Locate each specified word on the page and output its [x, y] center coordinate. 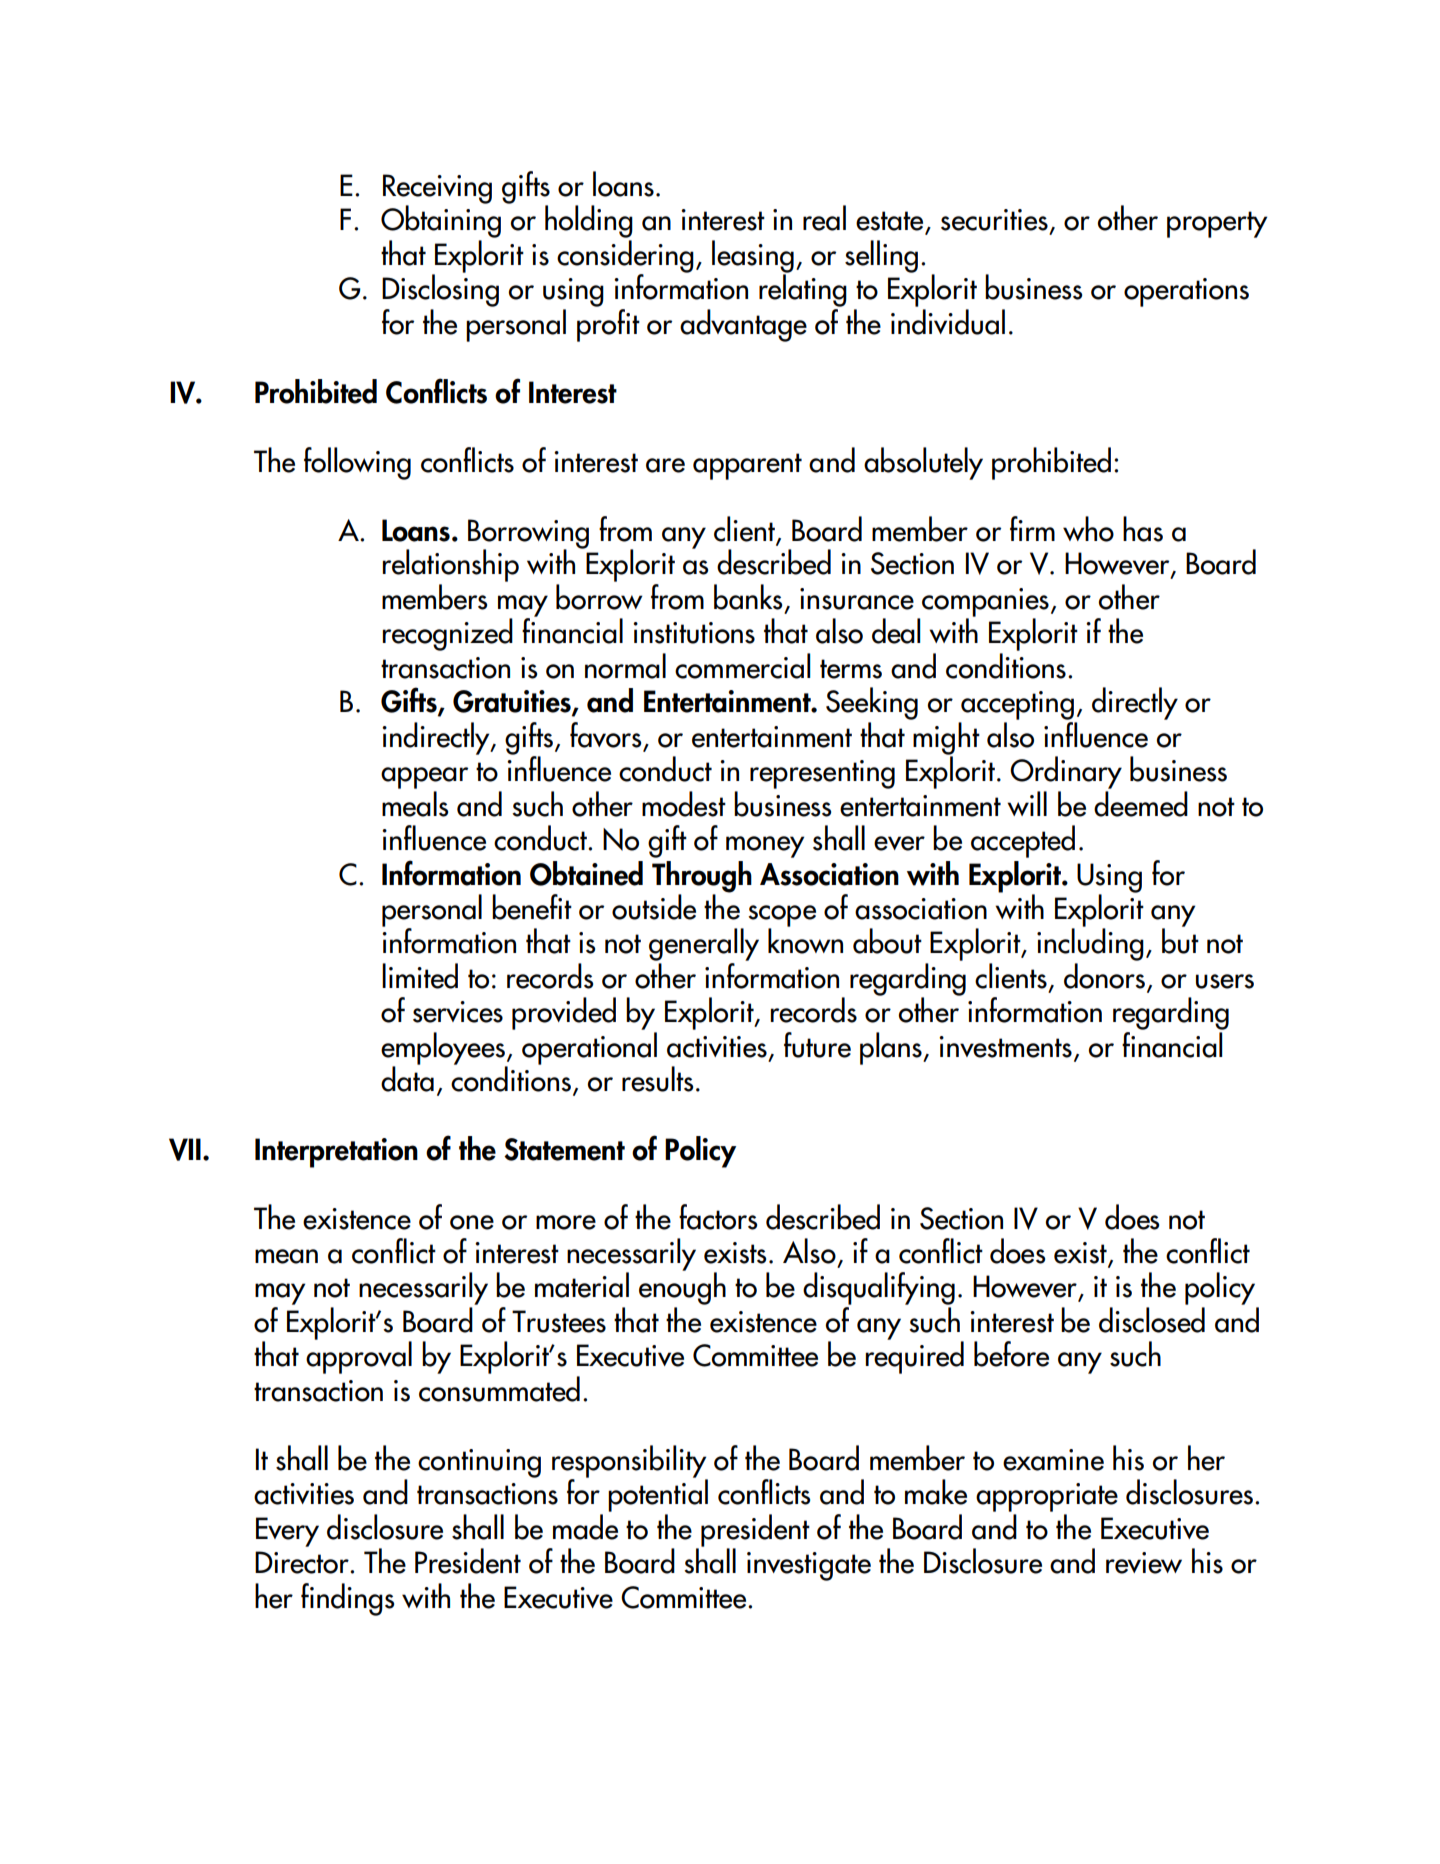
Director [303, 1562]
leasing [753, 257]
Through [702, 877]
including [1090, 943]
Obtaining [441, 220]
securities [994, 220]
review [1144, 1563]
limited [420, 976]
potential [658, 1494]
